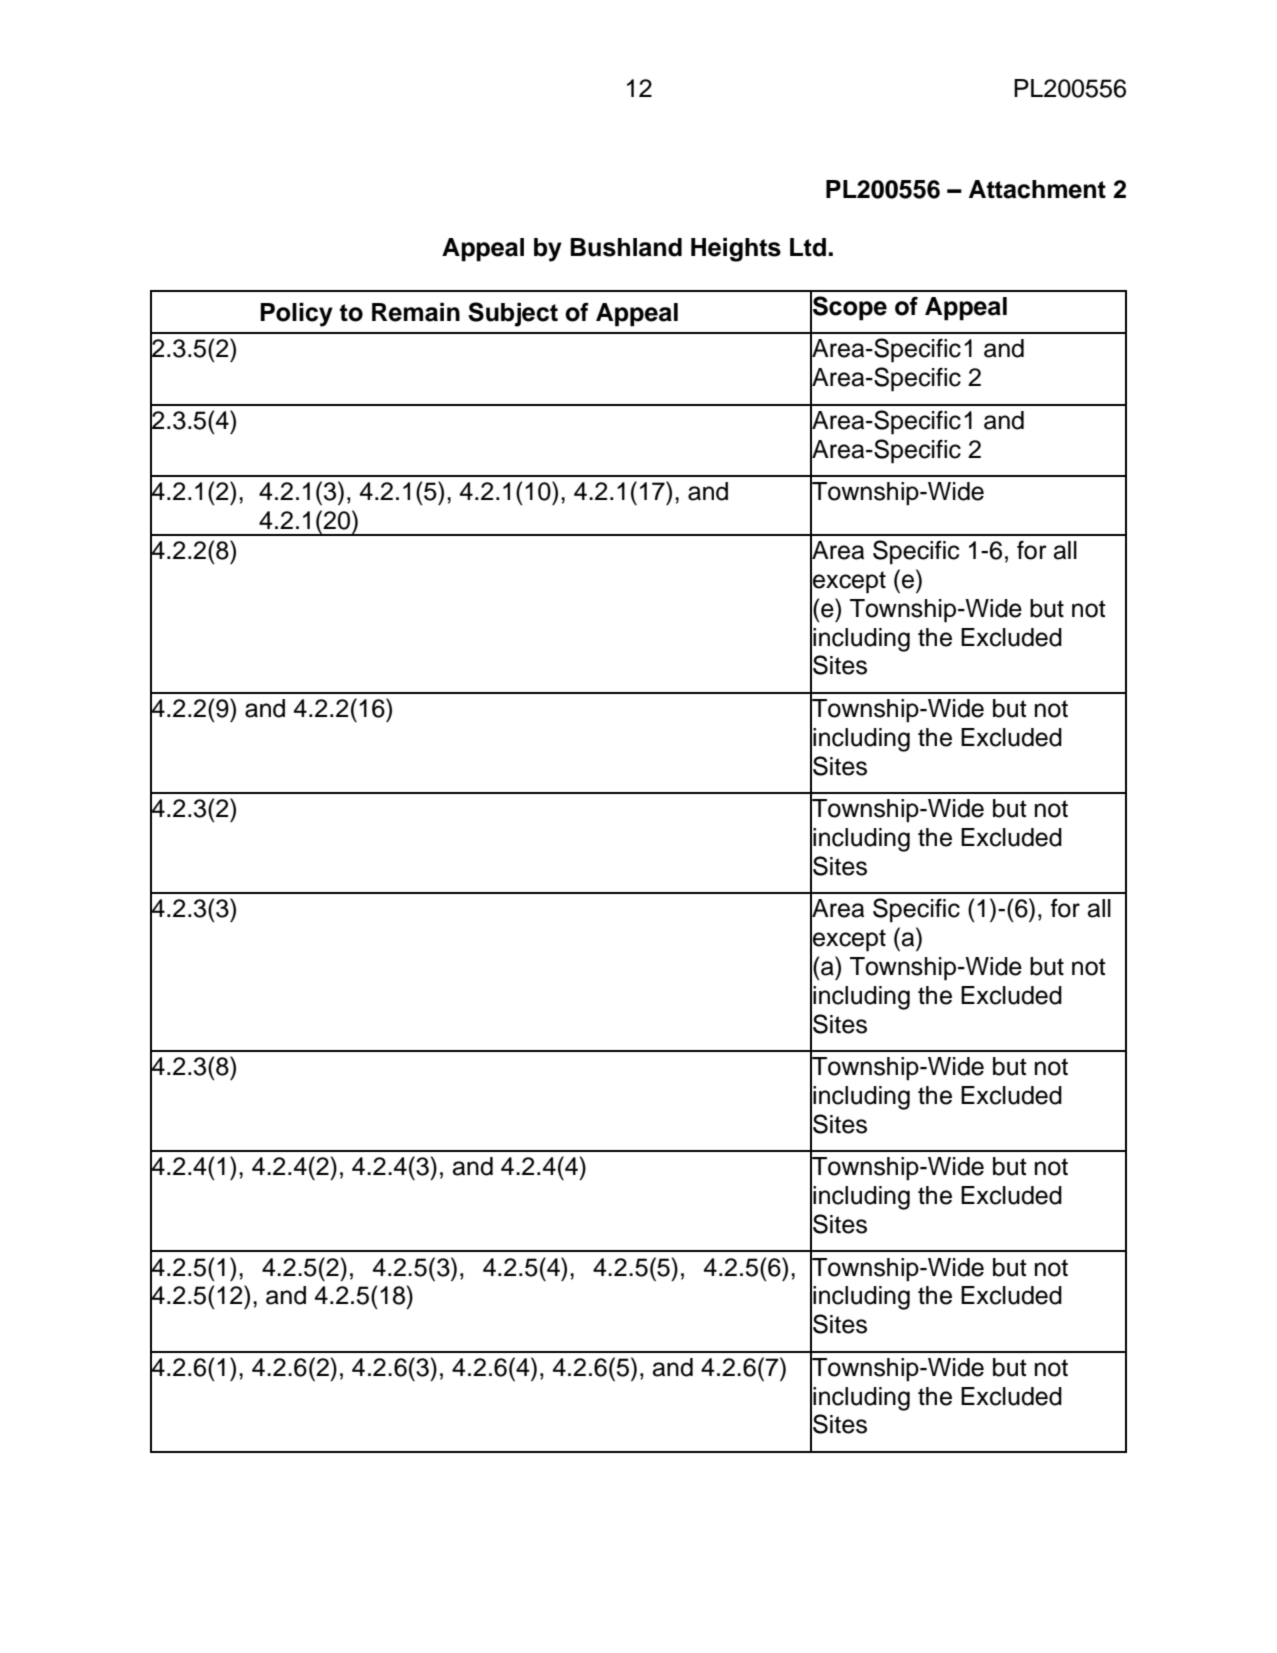 The height and width of the screenshot is (1653, 1277). What do you see at coordinates (808, 247) in the screenshot?
I see `Ltd` at bounding box center [808, 247].
